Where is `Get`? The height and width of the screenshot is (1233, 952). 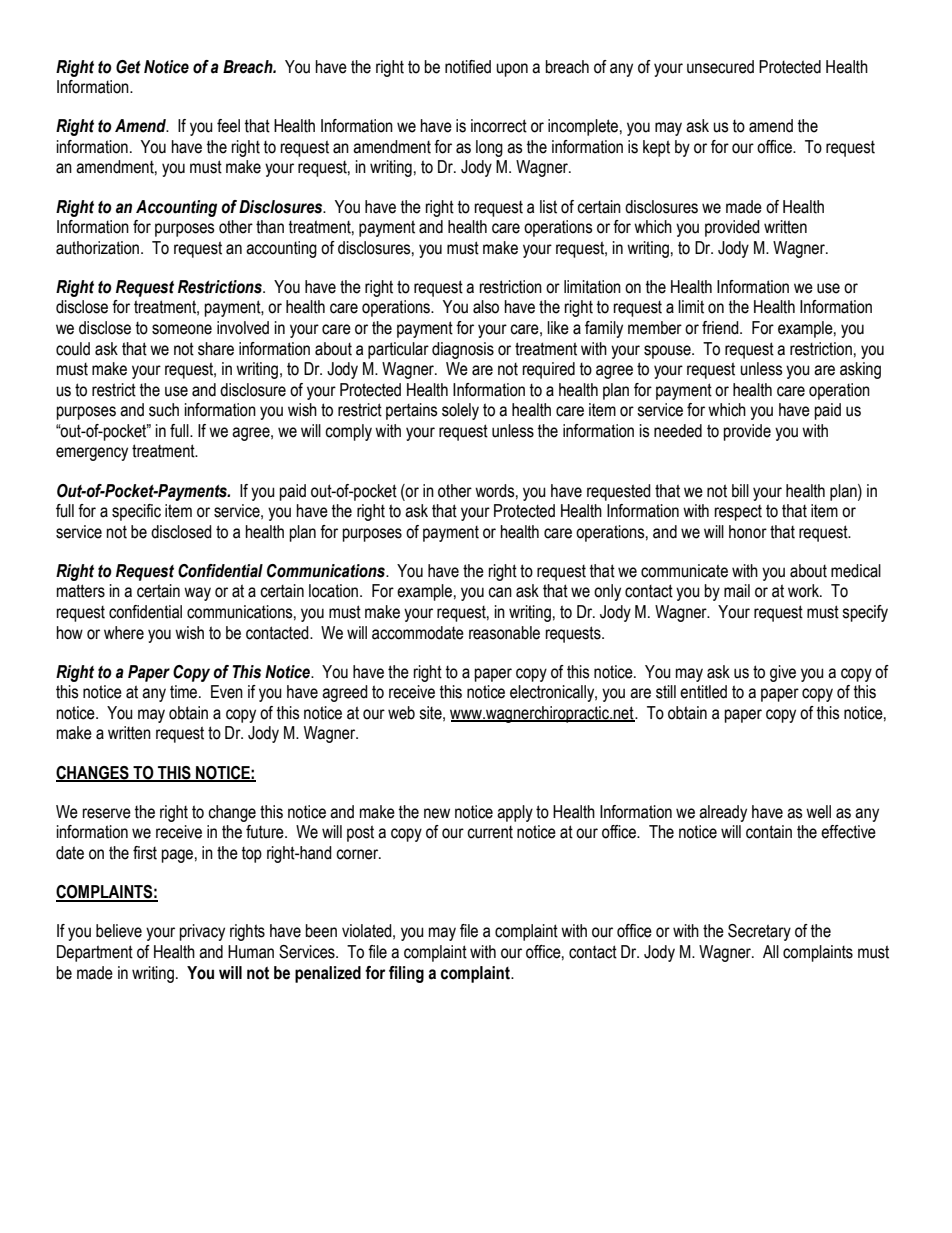 Get is located at coordinates (128, 67).
